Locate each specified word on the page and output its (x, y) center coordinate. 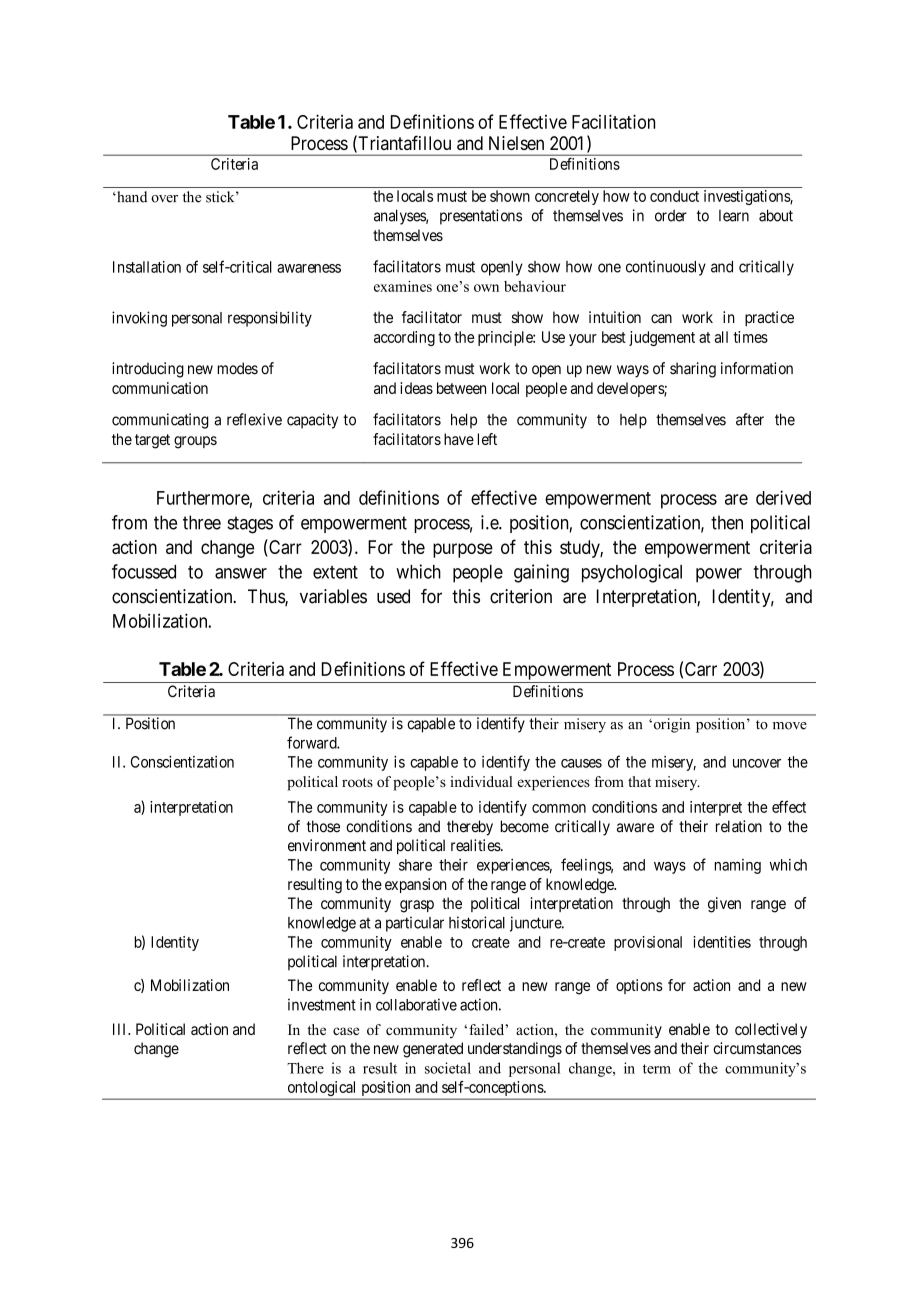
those (323, 826)
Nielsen (516, 143)
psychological (632, 573)
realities (476, 845)
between (461, 388)
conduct (674, 196)
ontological (322, 1090)
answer (241, 573)
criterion (521, 596)
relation (739, 826)
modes (238, 368)
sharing (693, 370)
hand (131, 197)
